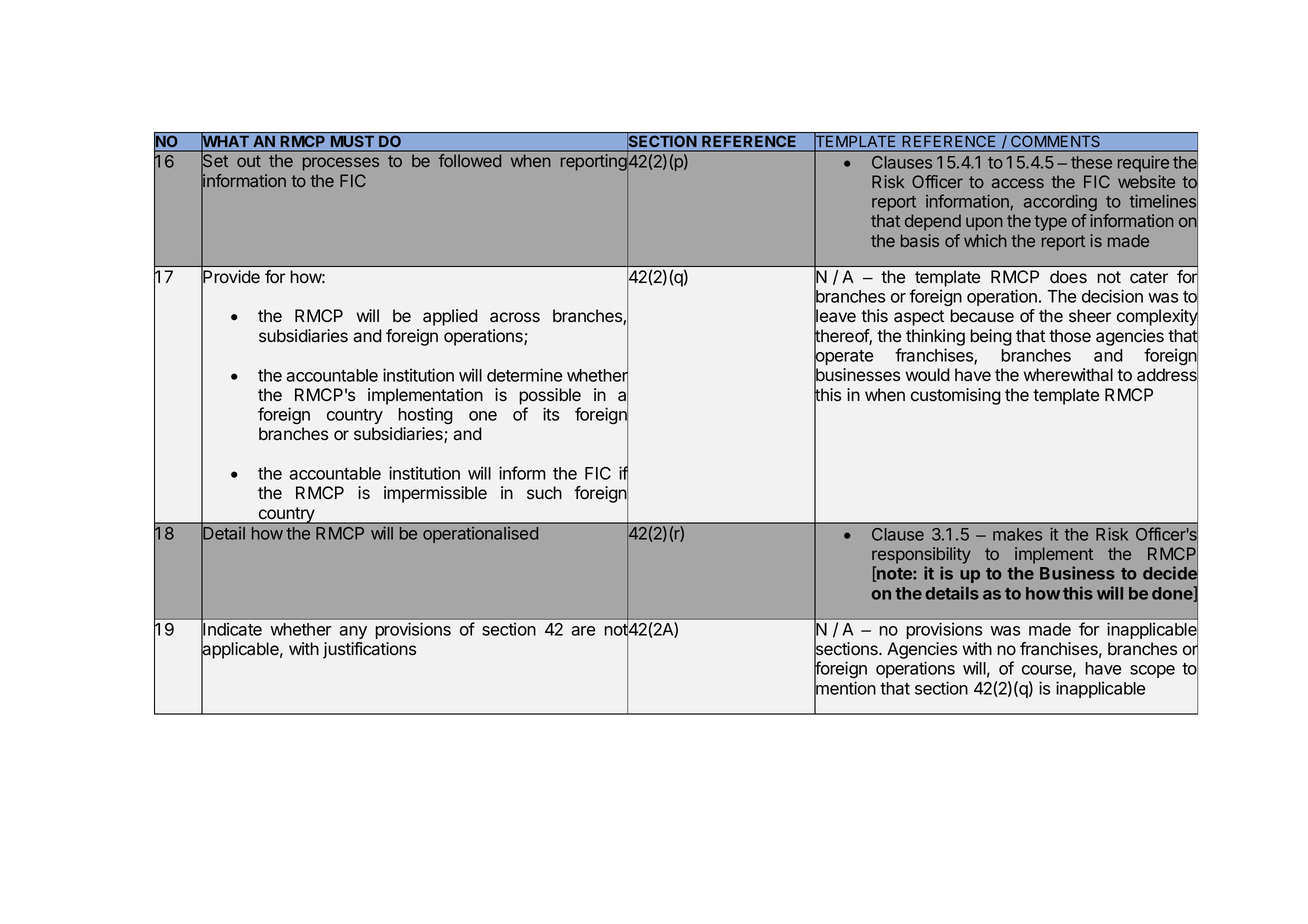  I want to click on followed, so click(469, 160).
